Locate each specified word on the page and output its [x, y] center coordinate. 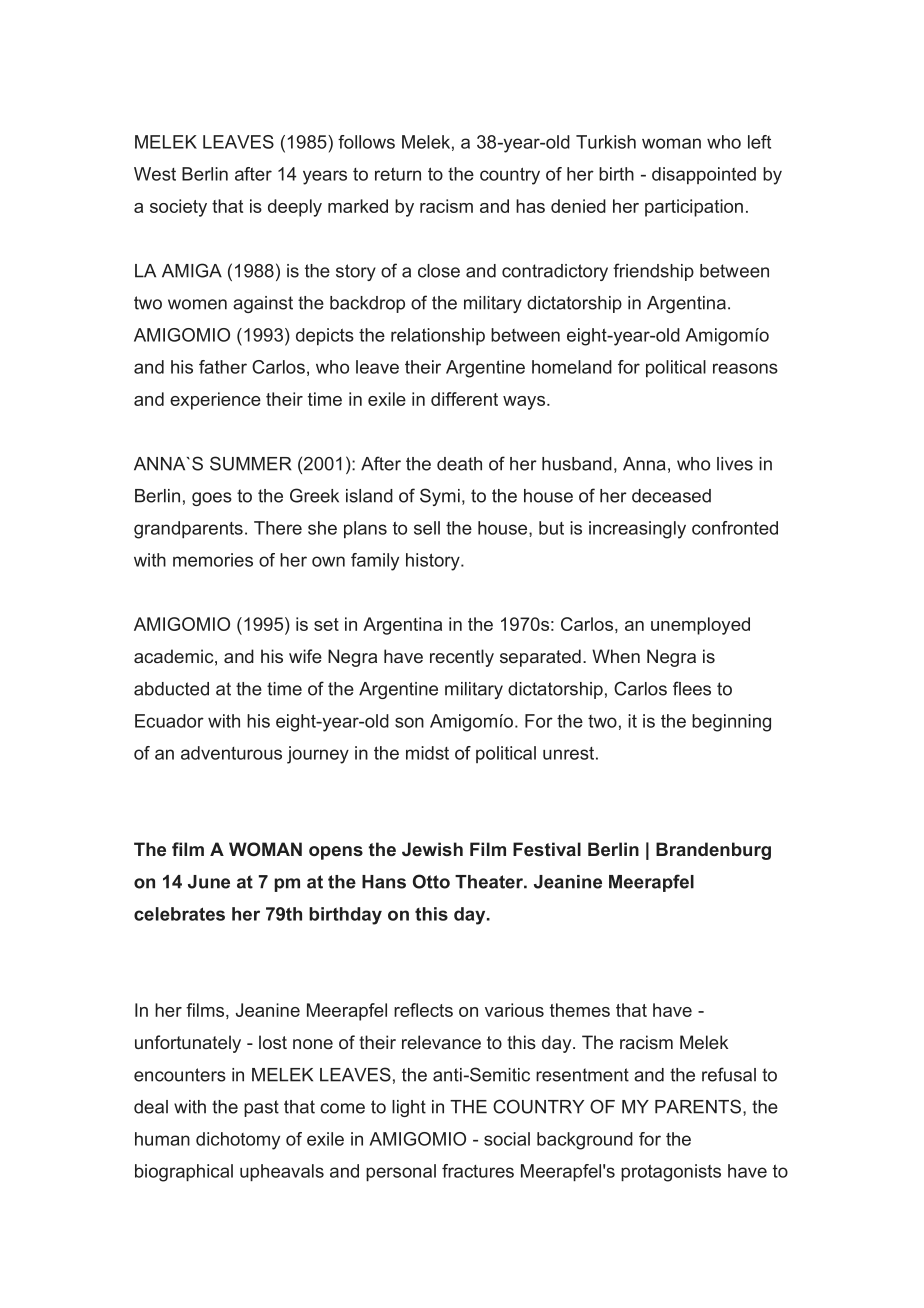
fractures [478, 1171]
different [464, 399]
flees [692, 688]
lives [735, 464]
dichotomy [238, 1141]
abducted [171, 689]
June [209, 882]
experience [215, 401]
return [398, 174]
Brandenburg [713, 851]
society [178, 208]
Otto [431, 881]
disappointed [704, 175]
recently [462, 658]
